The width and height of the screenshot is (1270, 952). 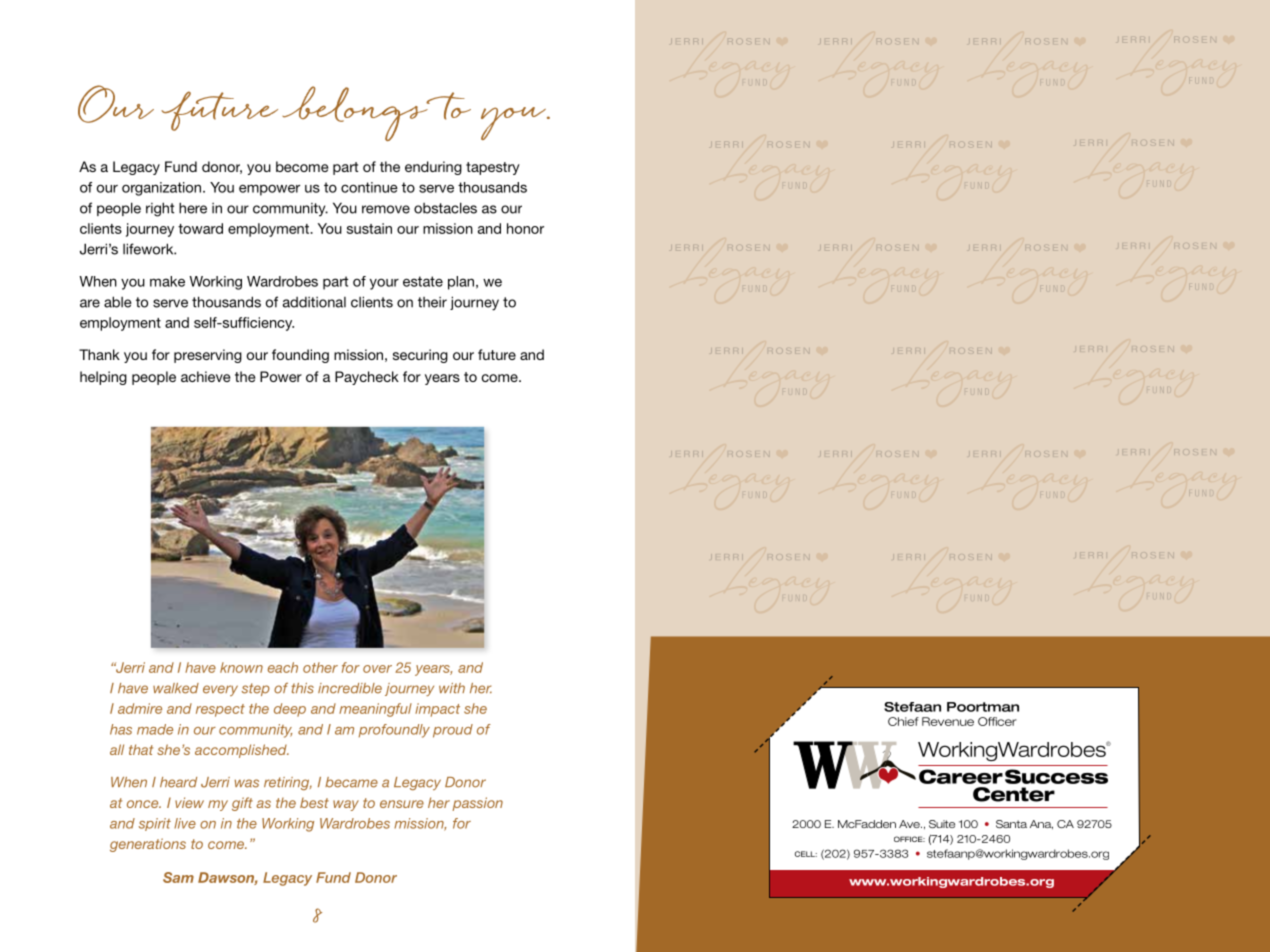 I want to click on passion, so click(x=477, y=804).
